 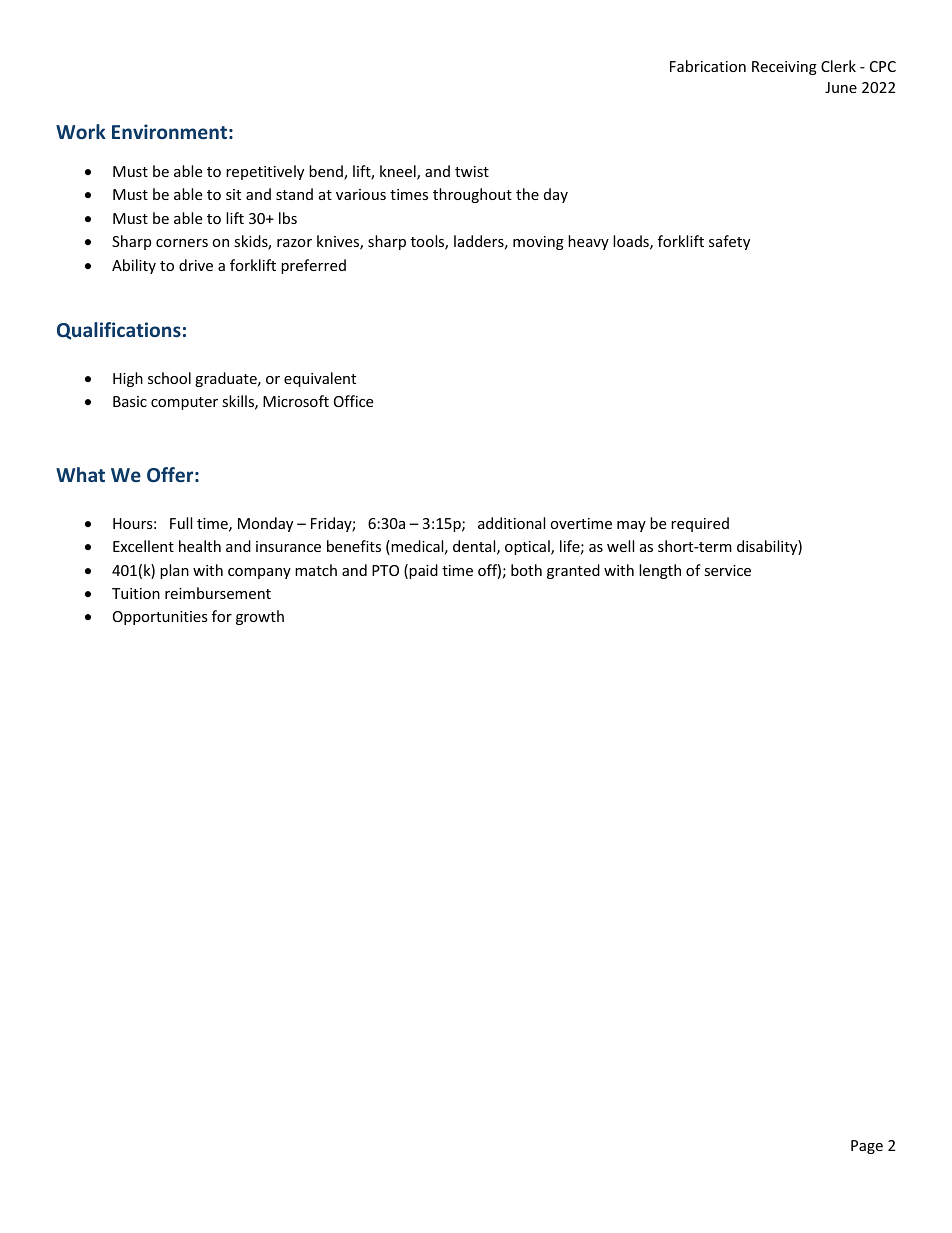 What do you see at coordinates (784, 68) in the screenshot?
I see `Receiving` at bounding box center [784, 68].
